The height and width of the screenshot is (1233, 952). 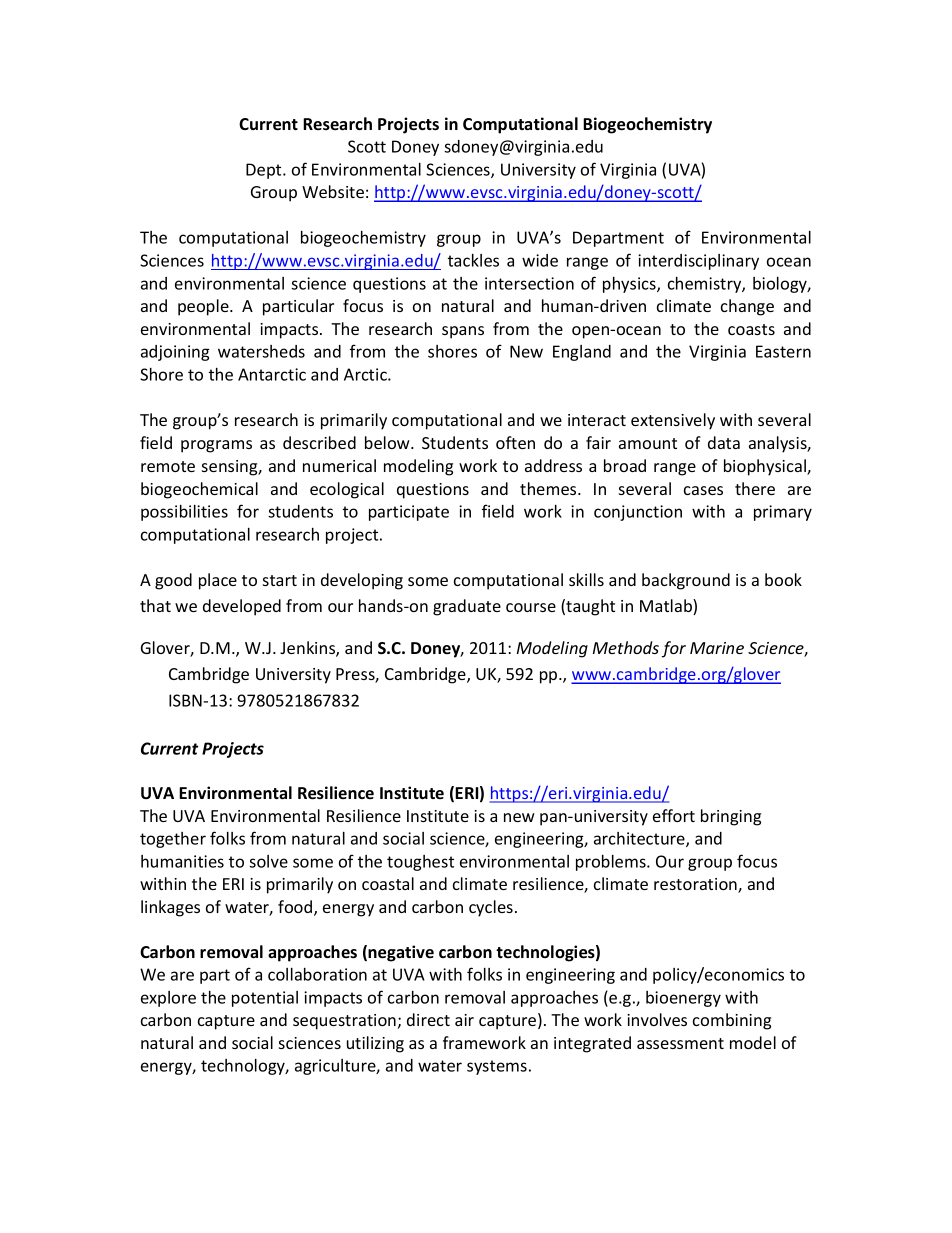 What do you see at coordinates (497, 1067) in the screenshot?
I see `systems` at bounding box center [497, 1067].
